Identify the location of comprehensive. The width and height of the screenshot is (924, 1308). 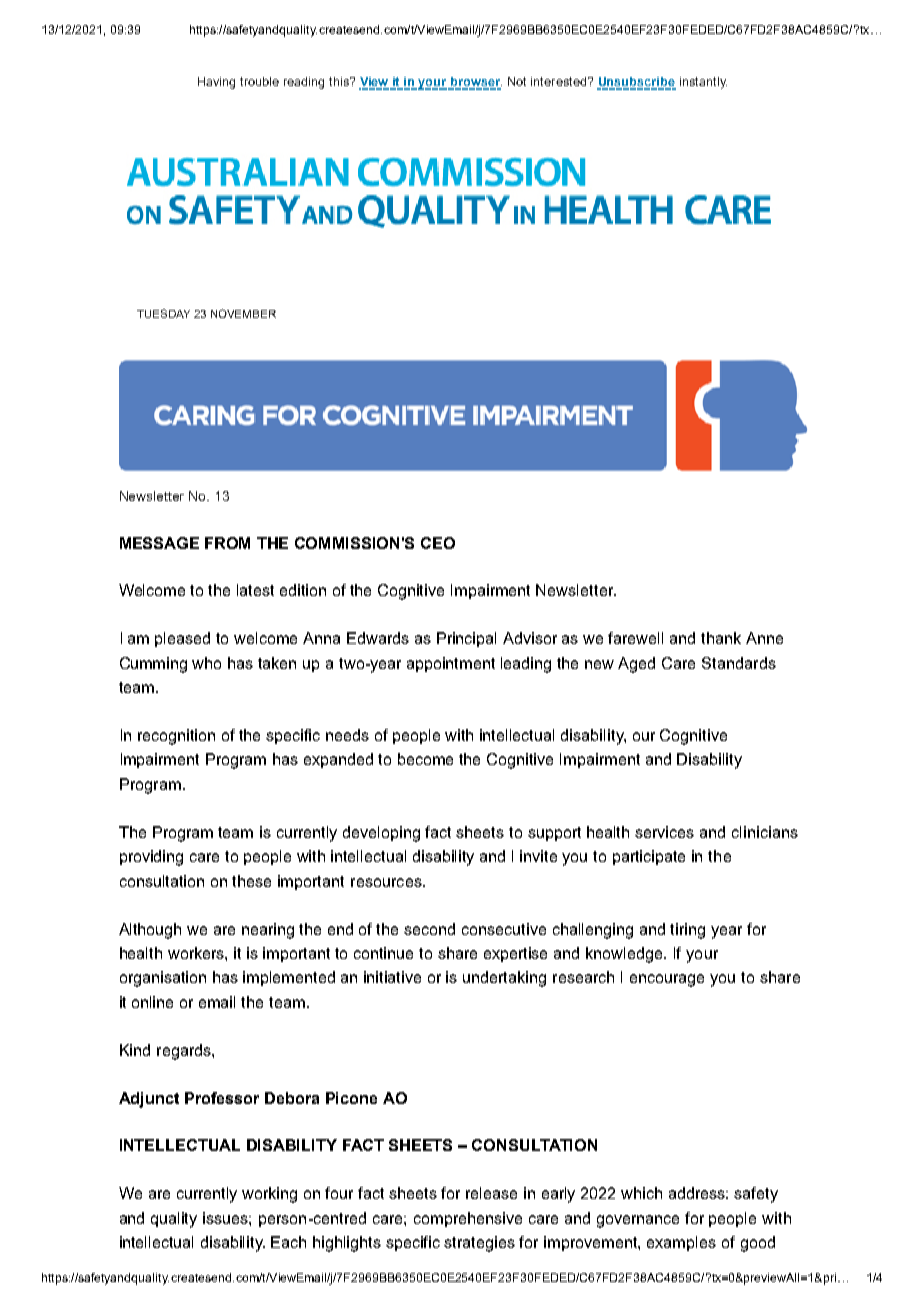
(468, 1219).
